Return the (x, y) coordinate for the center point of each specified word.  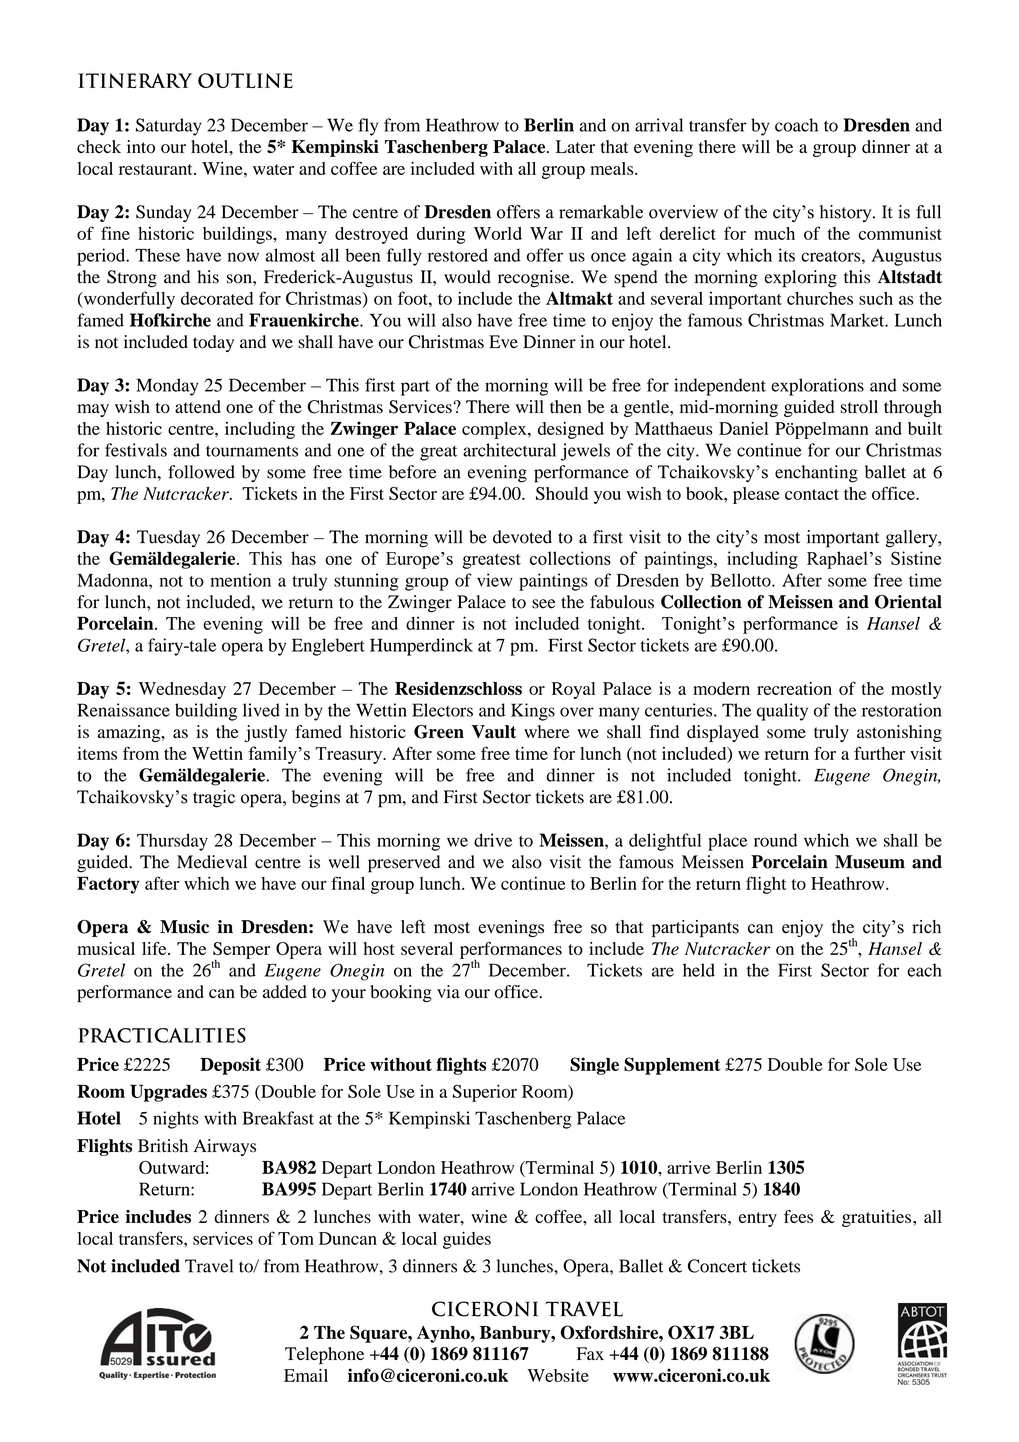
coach (796, 125)
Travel (209, 1266)
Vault (494, 732)
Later (575, 146)
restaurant (157, 169)
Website (558, 1375)
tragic (214, 799)
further (879, 753)
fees (798, 1216)
